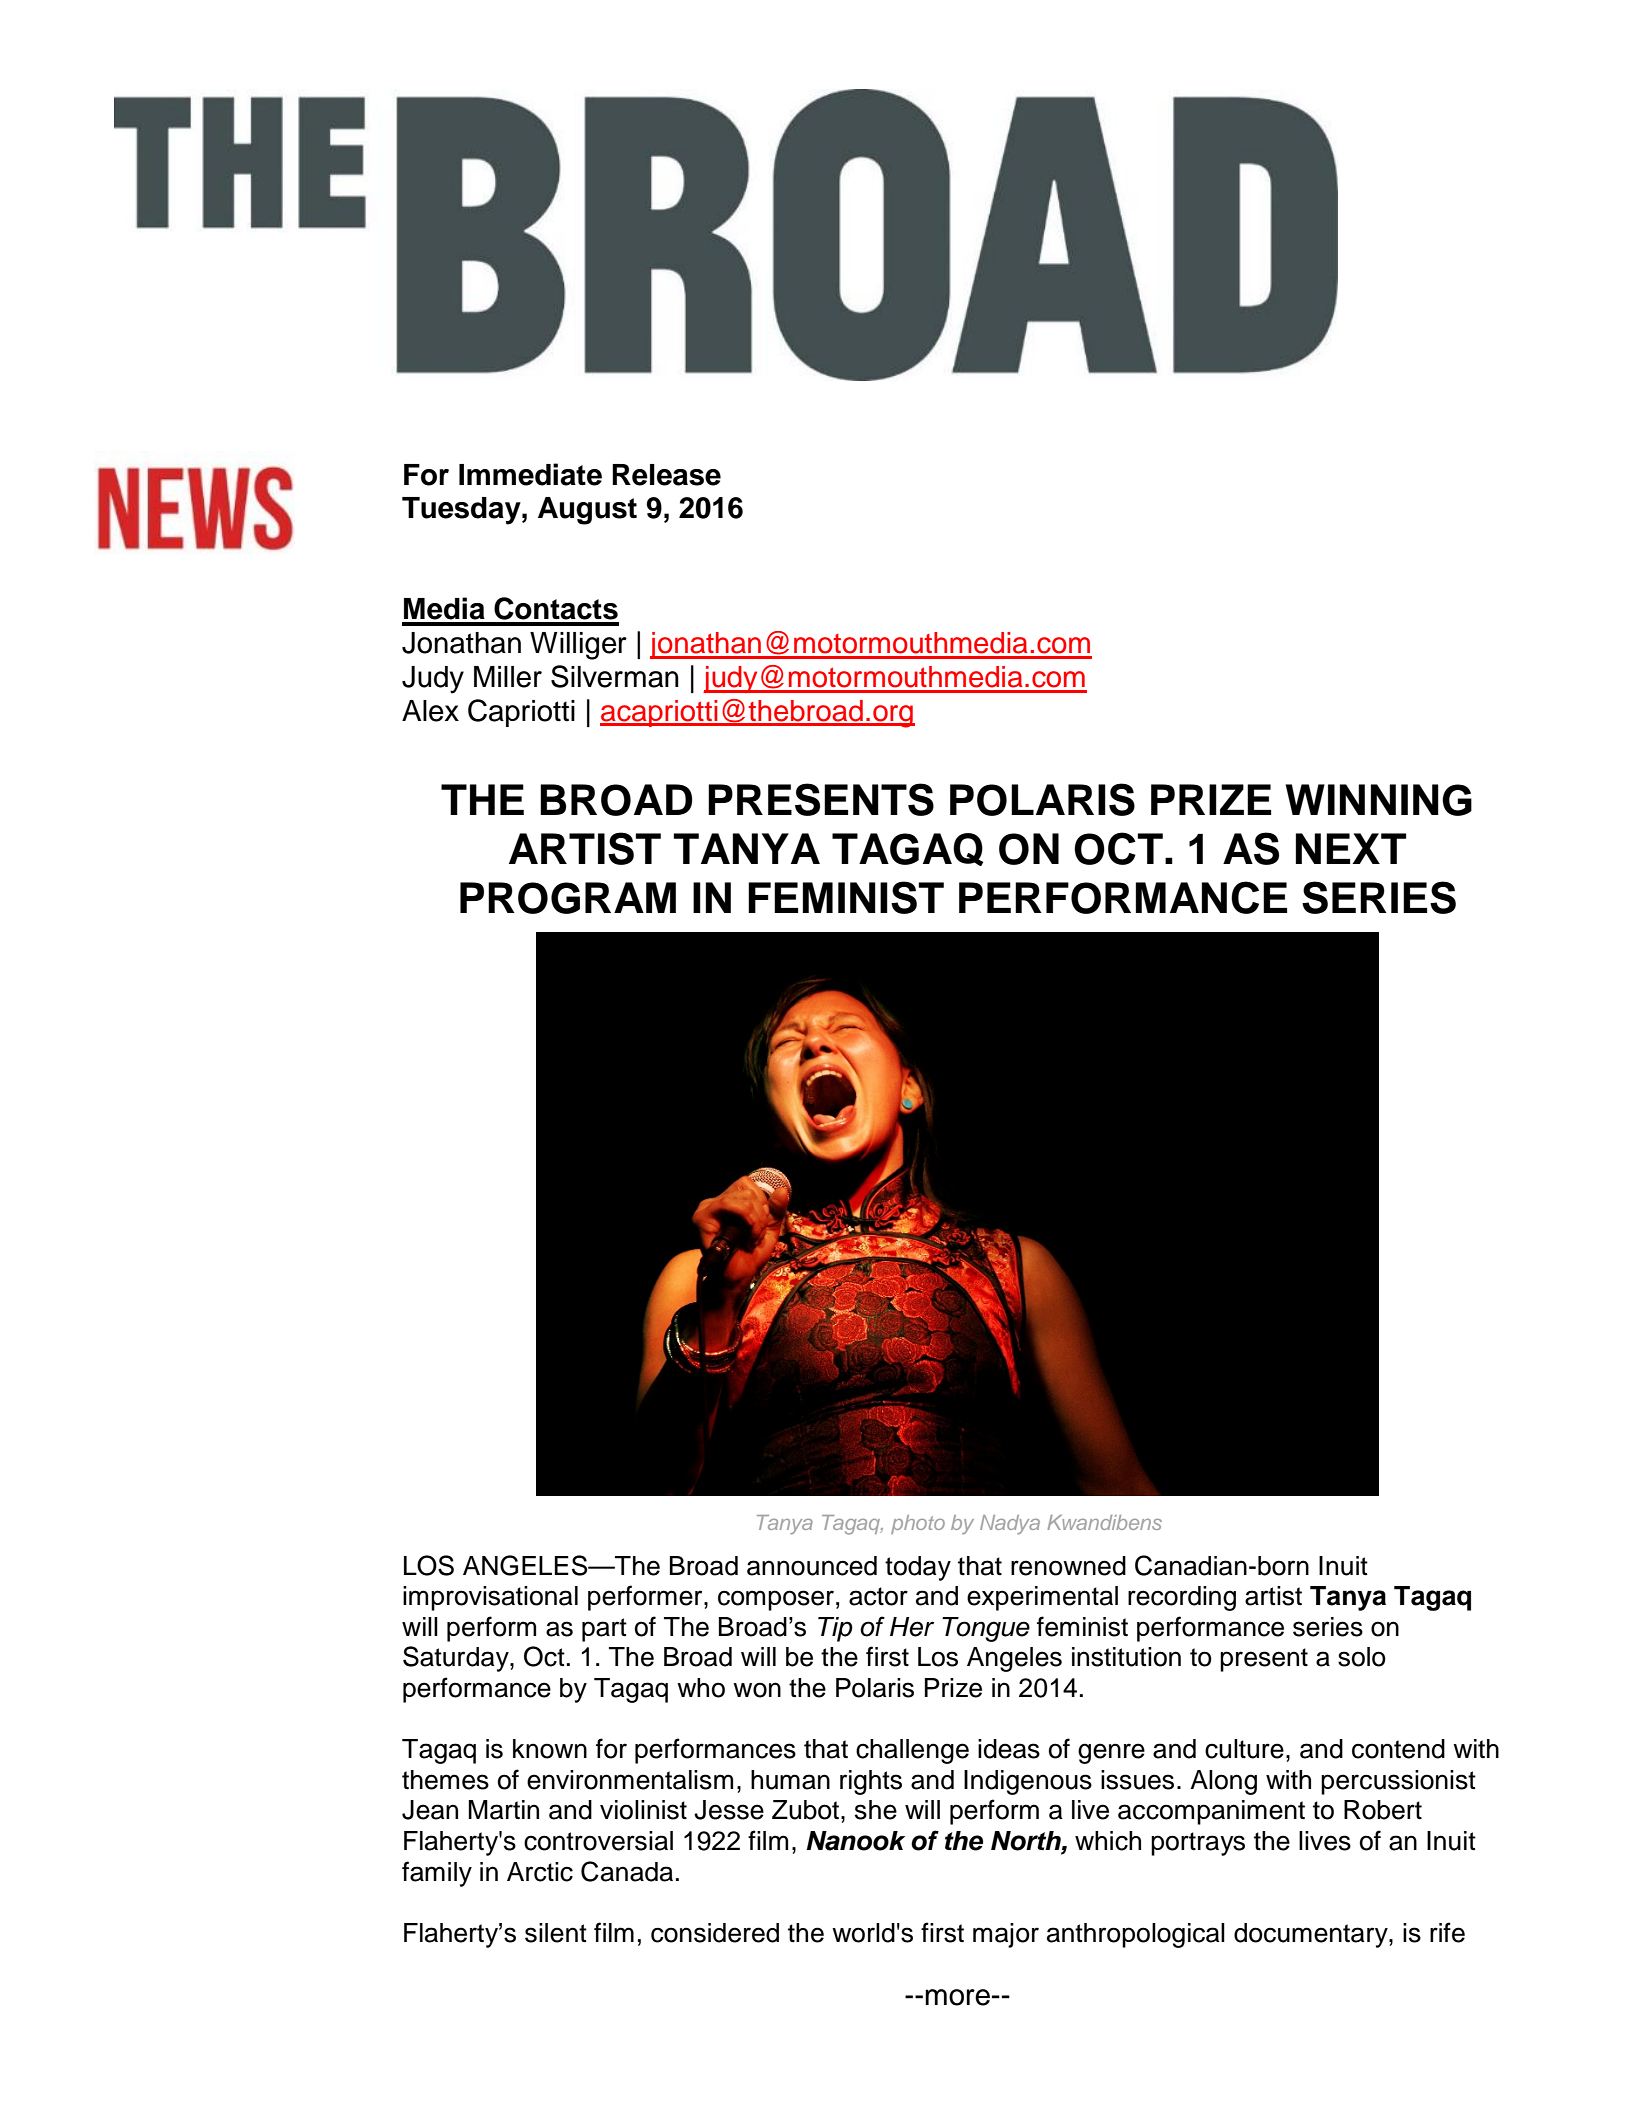 This image has width=1628, height=2107. I want to click on August, so click(587, 511).
